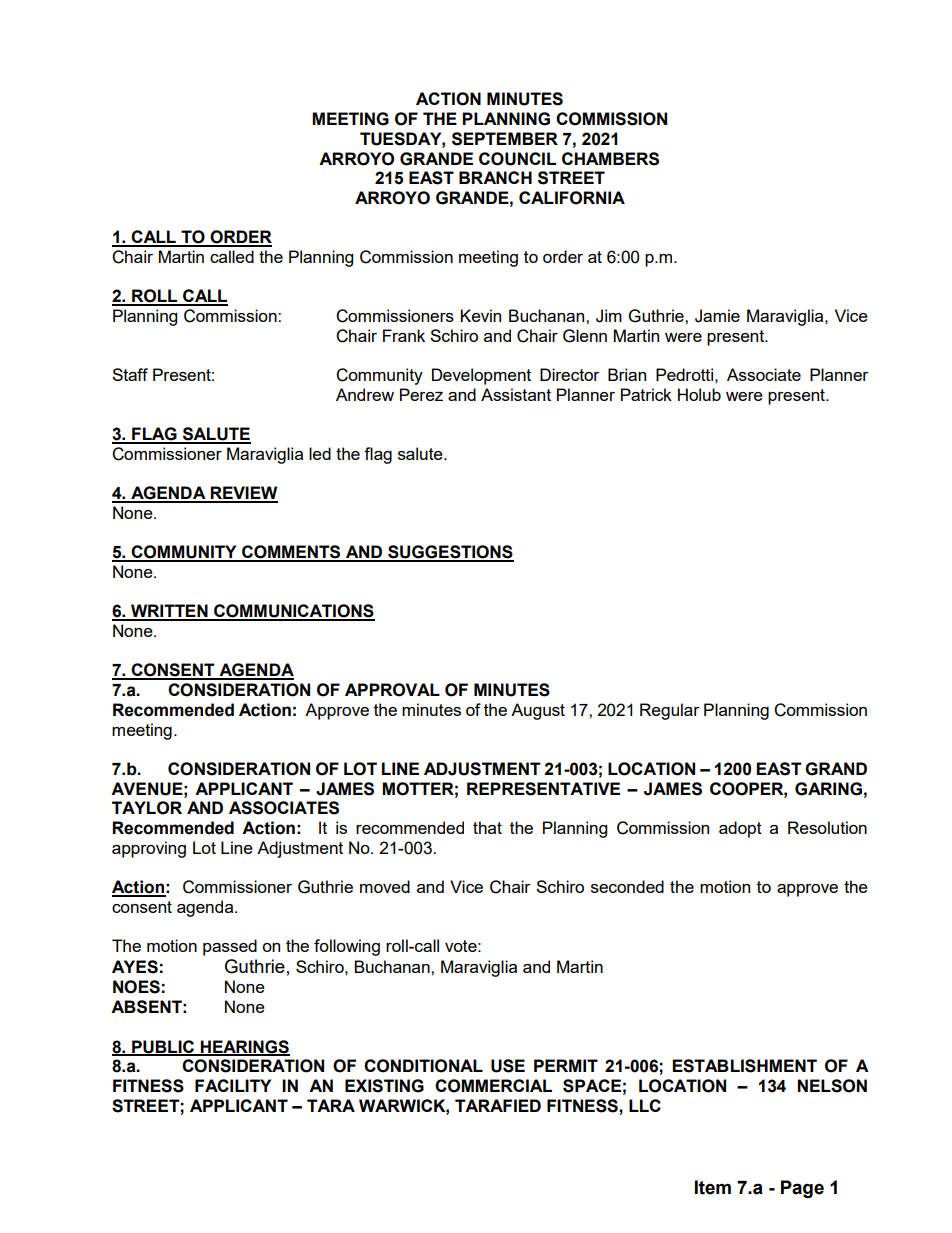 The image size is (952, 1233). I want to click on Jamie, so click(717, 316).
